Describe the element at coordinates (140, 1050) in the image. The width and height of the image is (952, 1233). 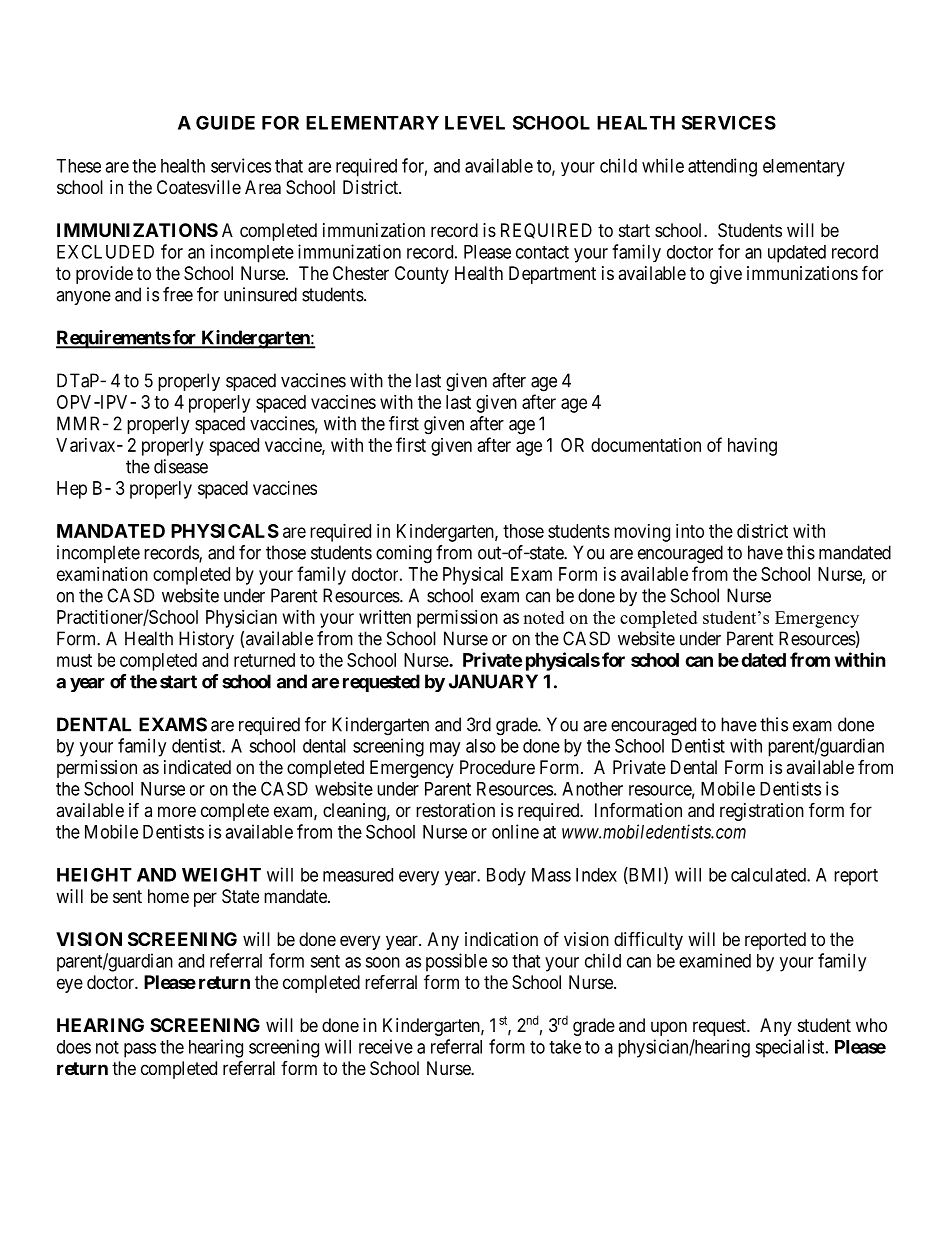
I see `pass` at that location.
